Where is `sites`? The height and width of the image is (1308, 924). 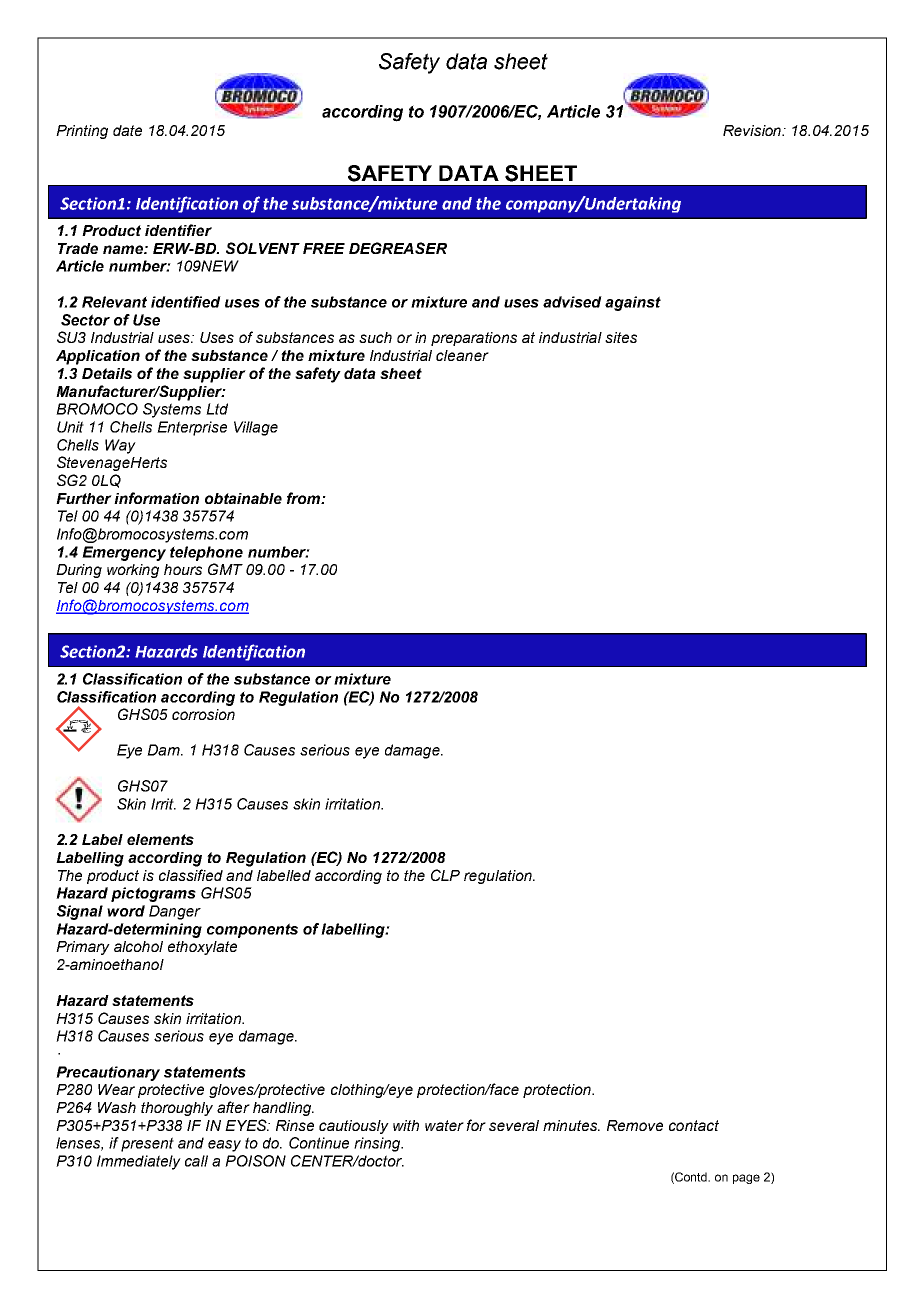 sites is located at coordinates (621, 337).
